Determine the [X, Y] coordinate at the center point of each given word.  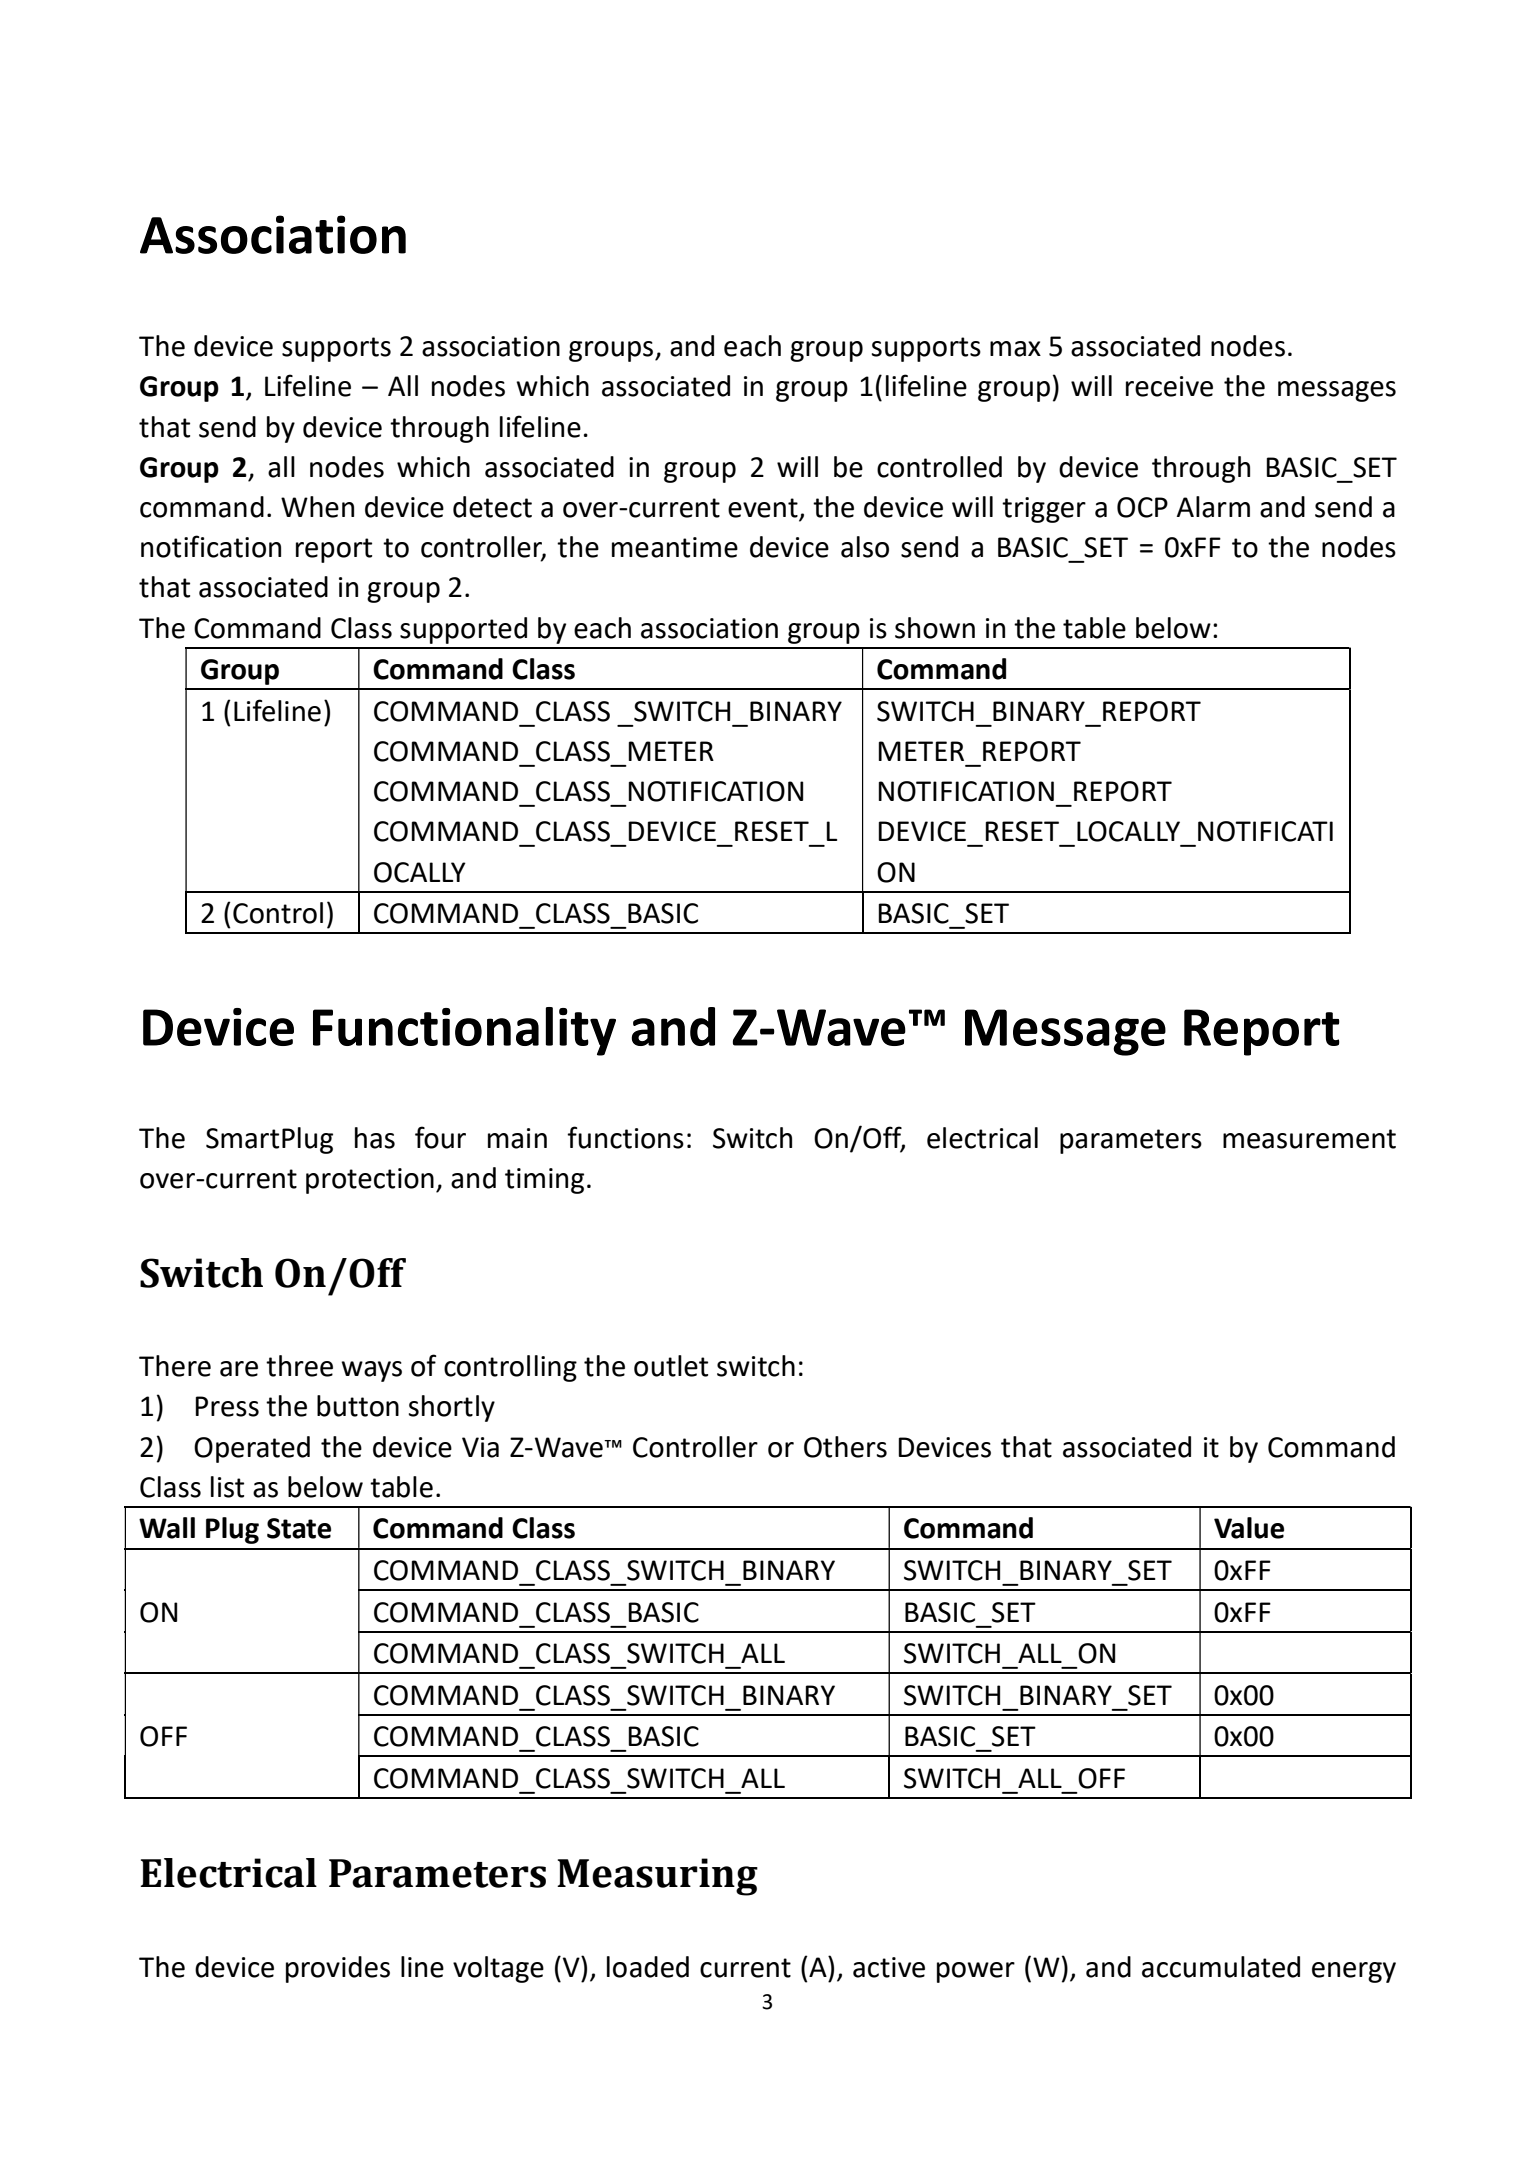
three [299, 1366]
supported [463, 630]
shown [935, 628]
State [299, 1528]
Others [845, 1447]
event [764, 509]
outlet [671, 1366]
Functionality [464, 1031]
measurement [1309, 1139]
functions [625, 1137]
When [317, 507]
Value [1249, 1528]
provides [338, 1969]
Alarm [1213, 507]
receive [1169, 386]
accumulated [1221, 1967]
